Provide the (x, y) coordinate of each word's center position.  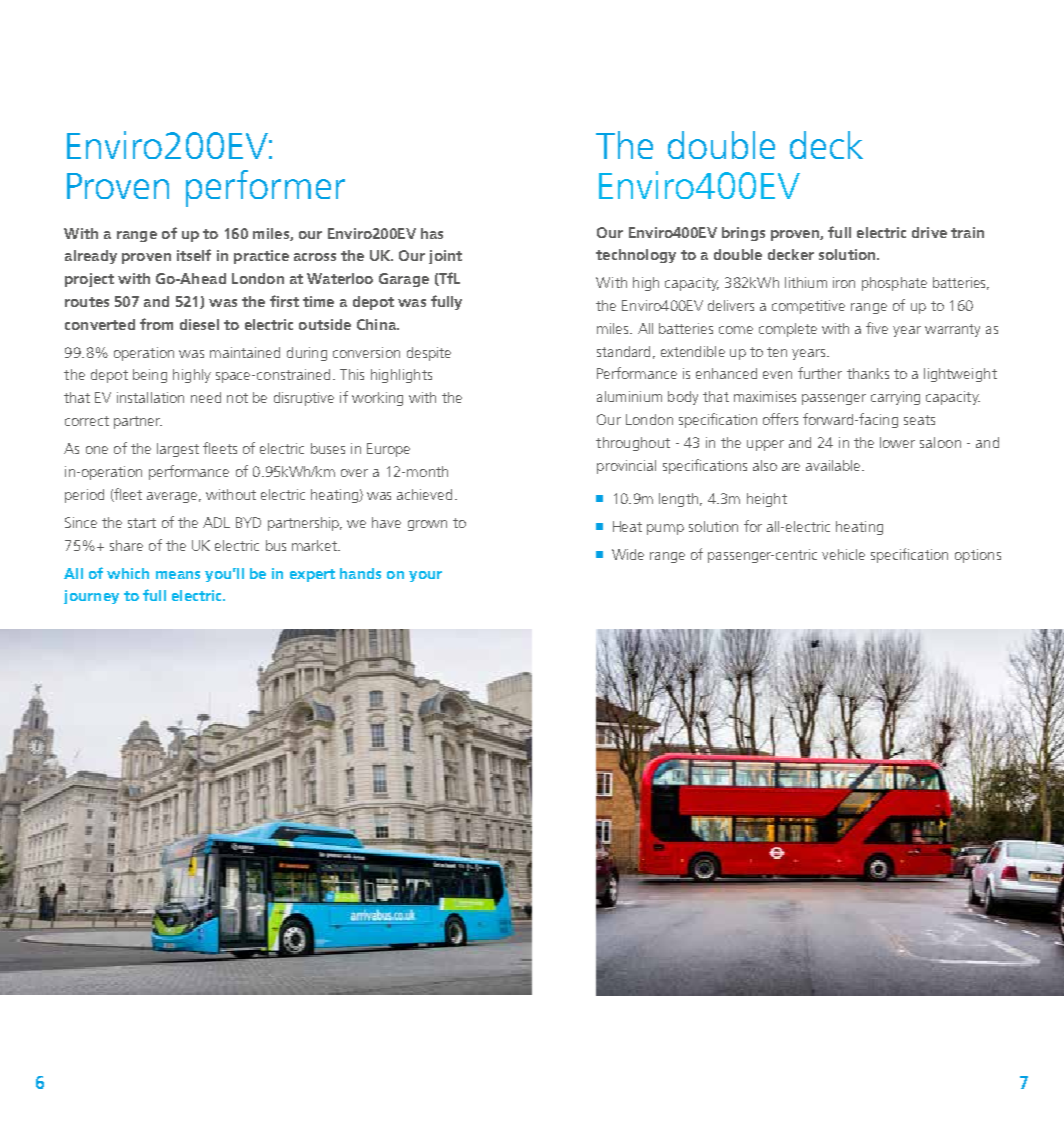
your (425, 576)
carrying (895, 398)
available (834, 465)
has (432, 233)
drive (929, 232)
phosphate (894, 284)
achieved (424, 494)
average (172, 497)
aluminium (629, 396)
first (284, 301)
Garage (404, 280)
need (206, 397)
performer (265, 188)
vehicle (843, 554)
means (178, 575)
